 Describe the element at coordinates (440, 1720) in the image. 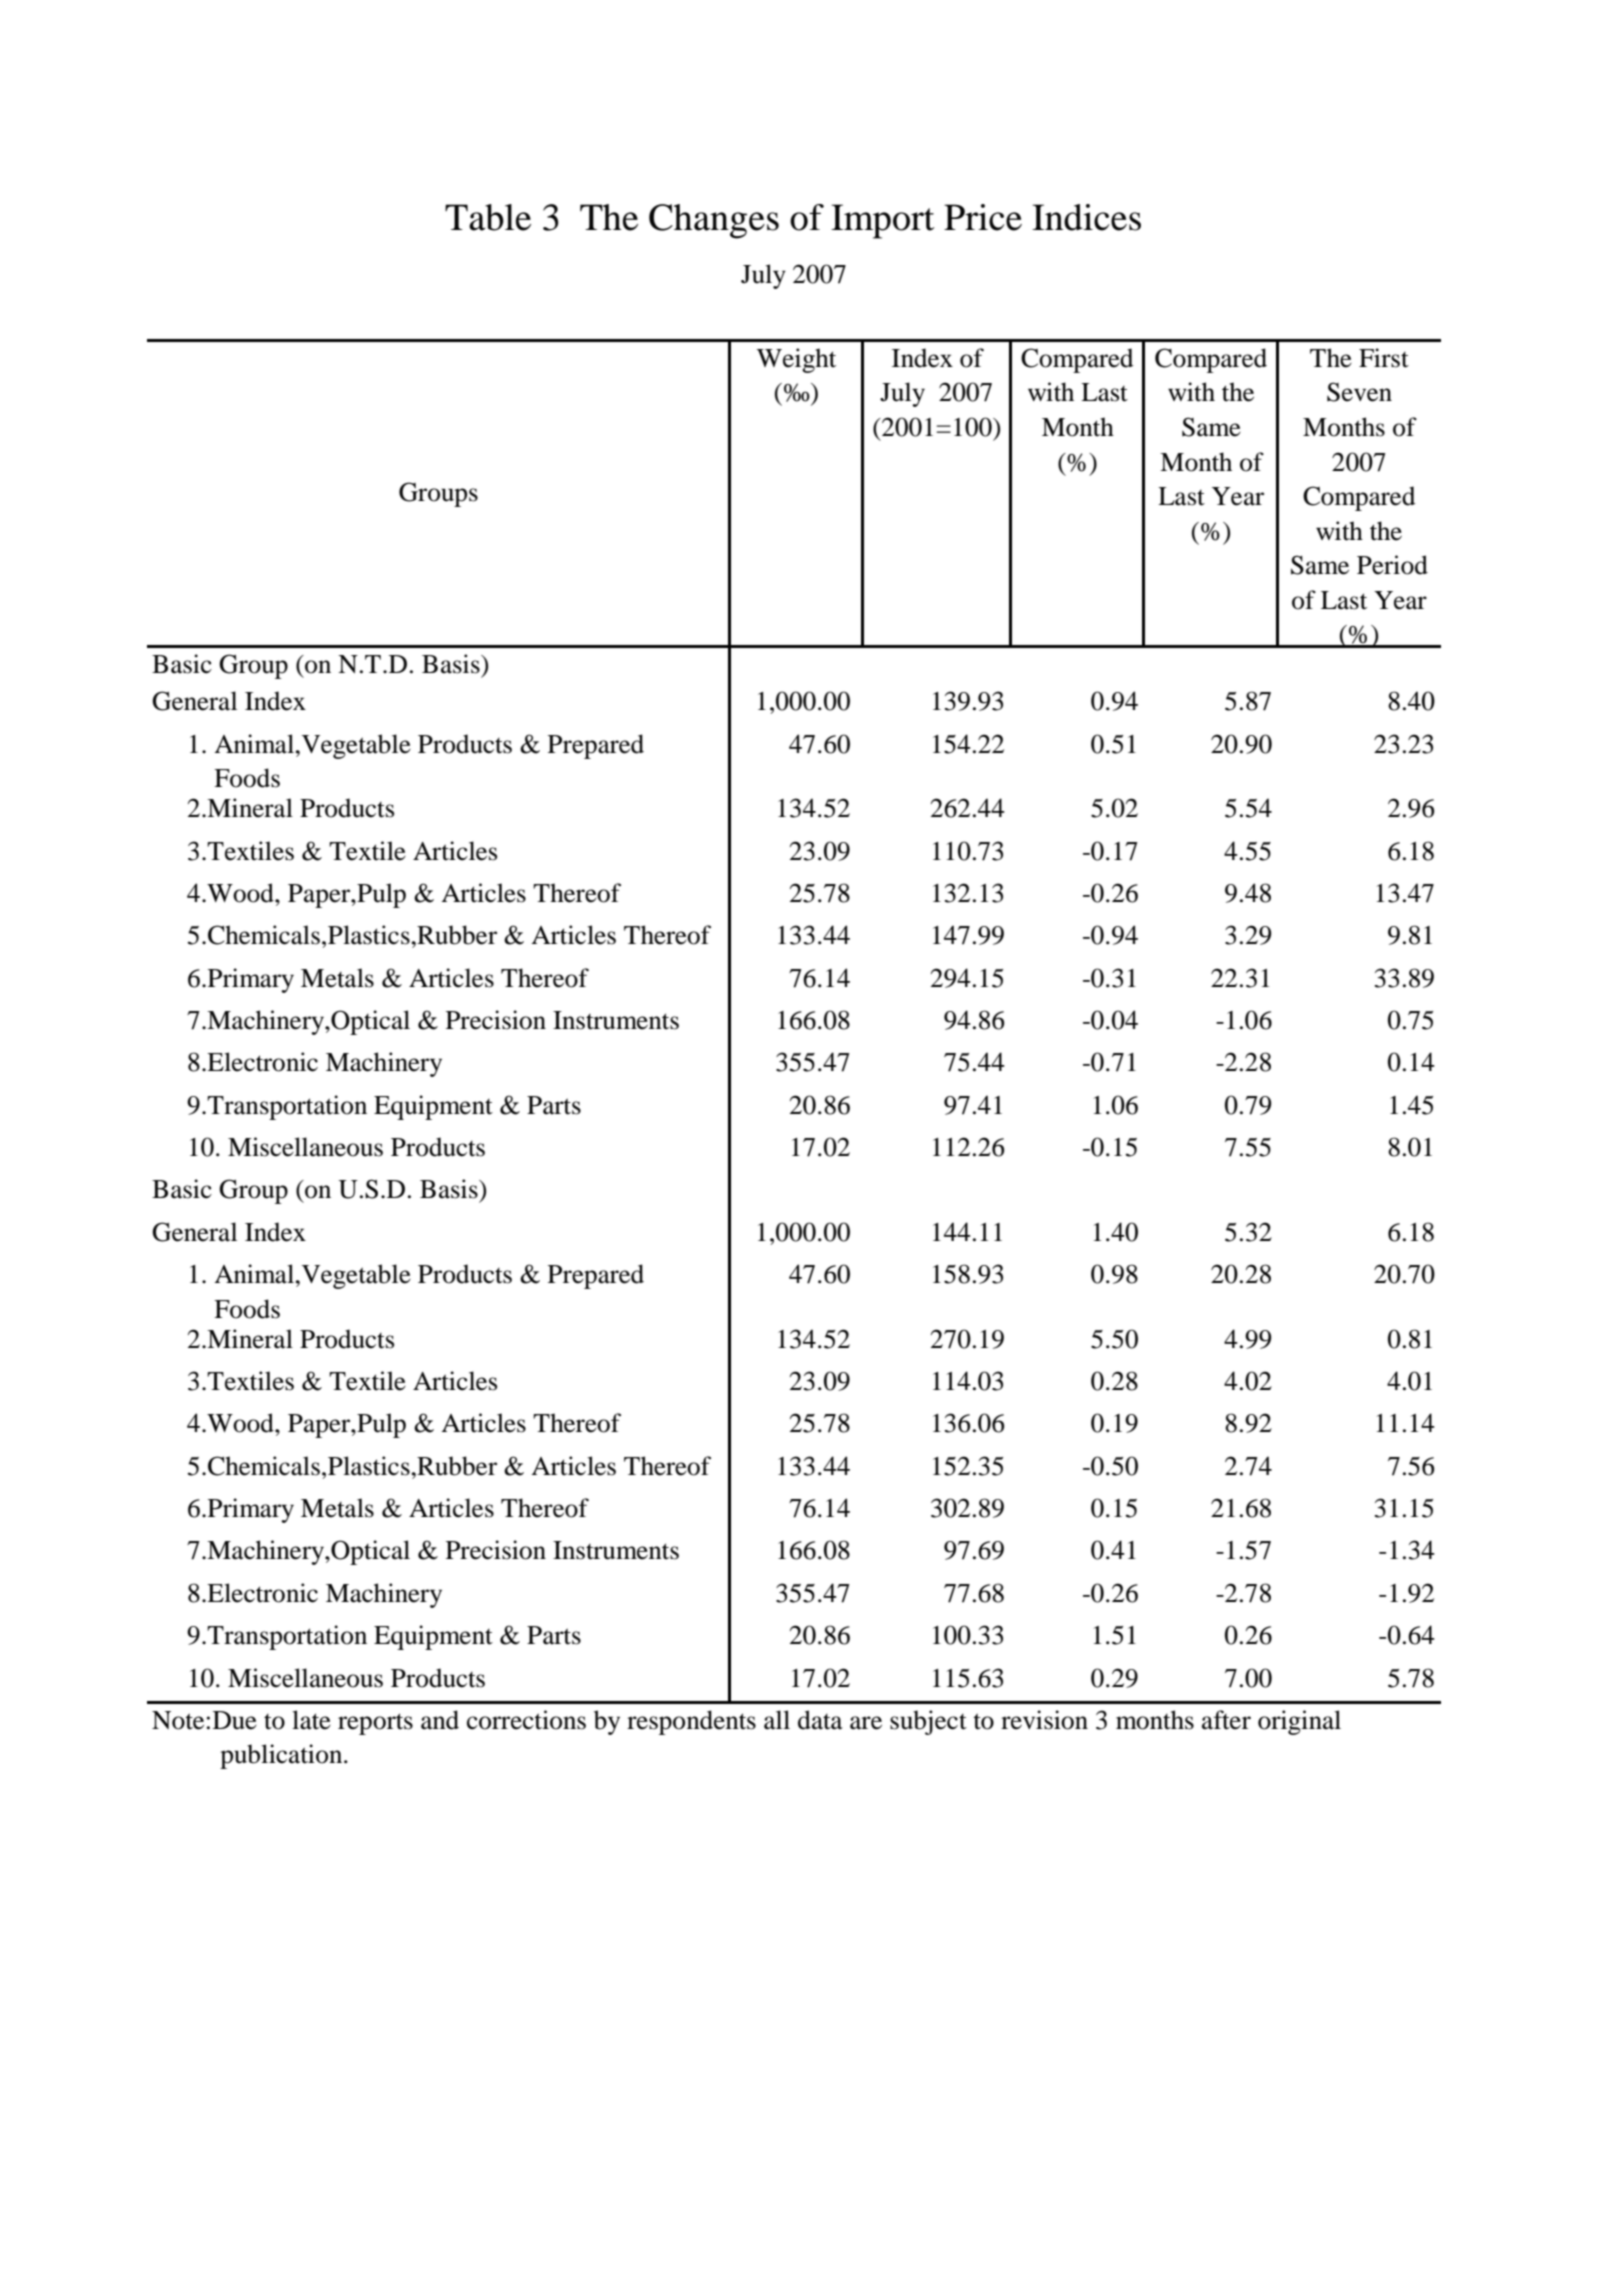

I see `and` at that location.
